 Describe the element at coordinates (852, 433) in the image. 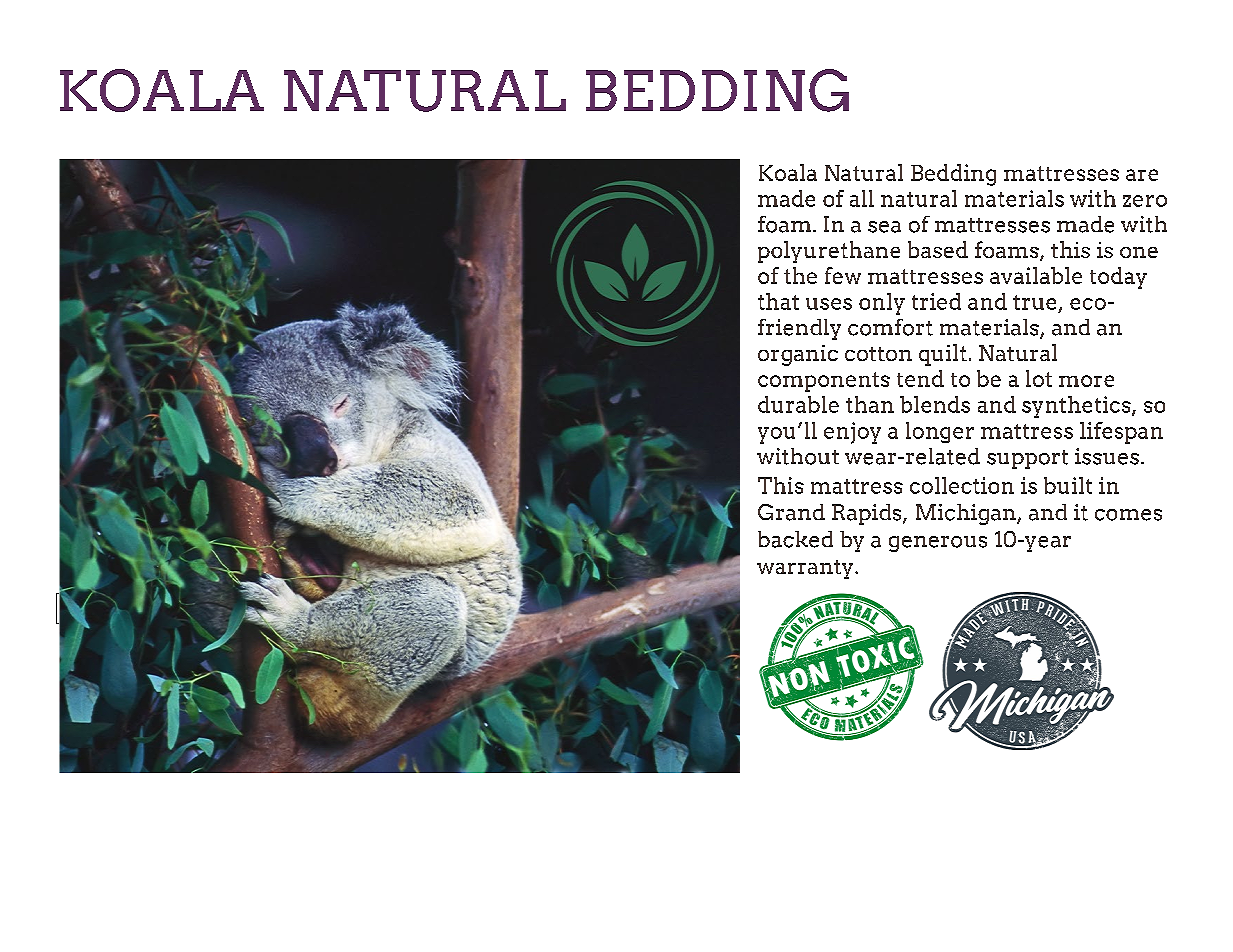

I see `enjoy` at that location.
